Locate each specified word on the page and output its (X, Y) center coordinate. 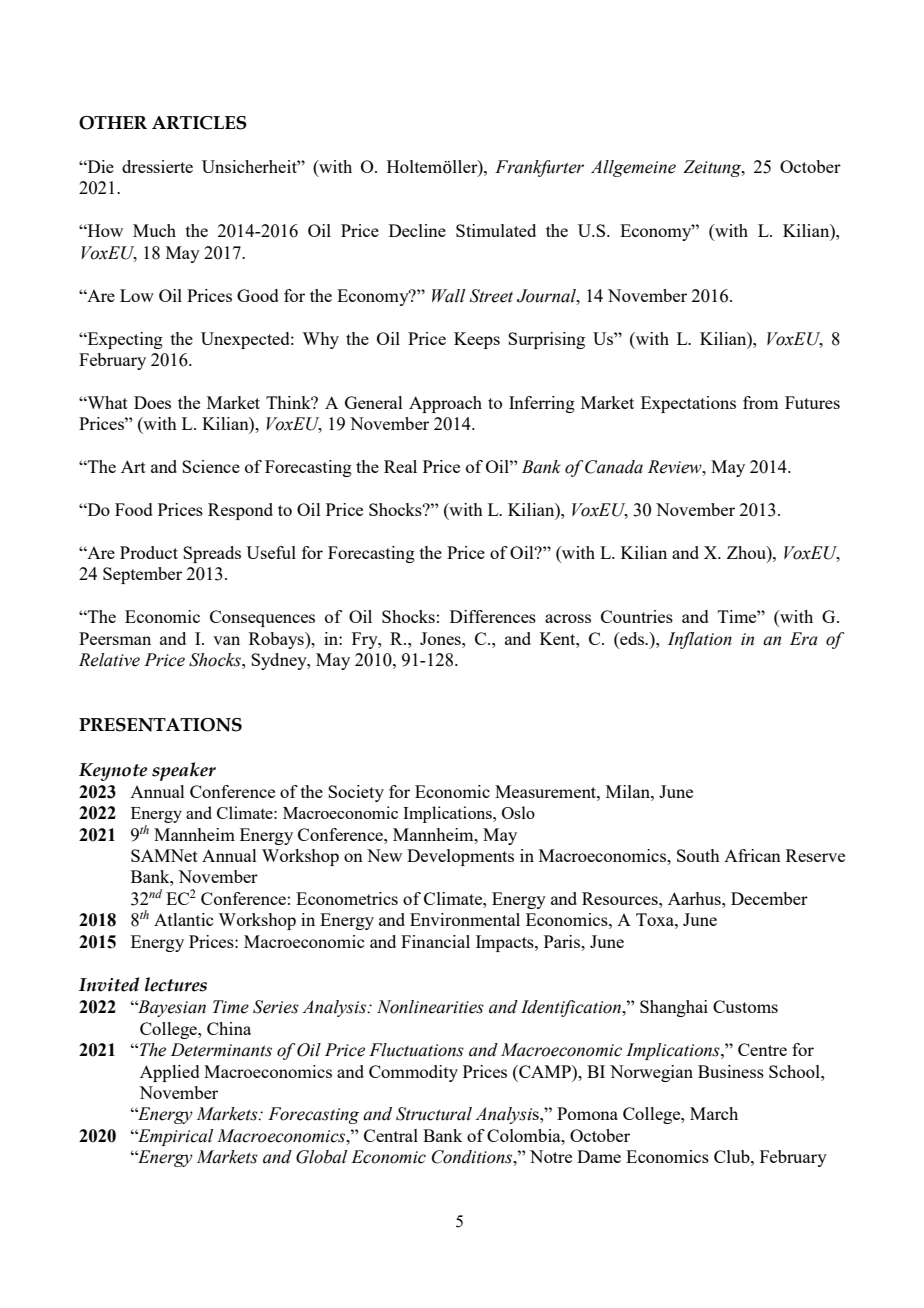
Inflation (700, 640)
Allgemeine (633, 168)
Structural (434, 1114)
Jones (441, 638)
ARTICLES (199, 123)
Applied (170, 1073)
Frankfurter (539, 168)
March (714, 1113)
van (226, 640)
